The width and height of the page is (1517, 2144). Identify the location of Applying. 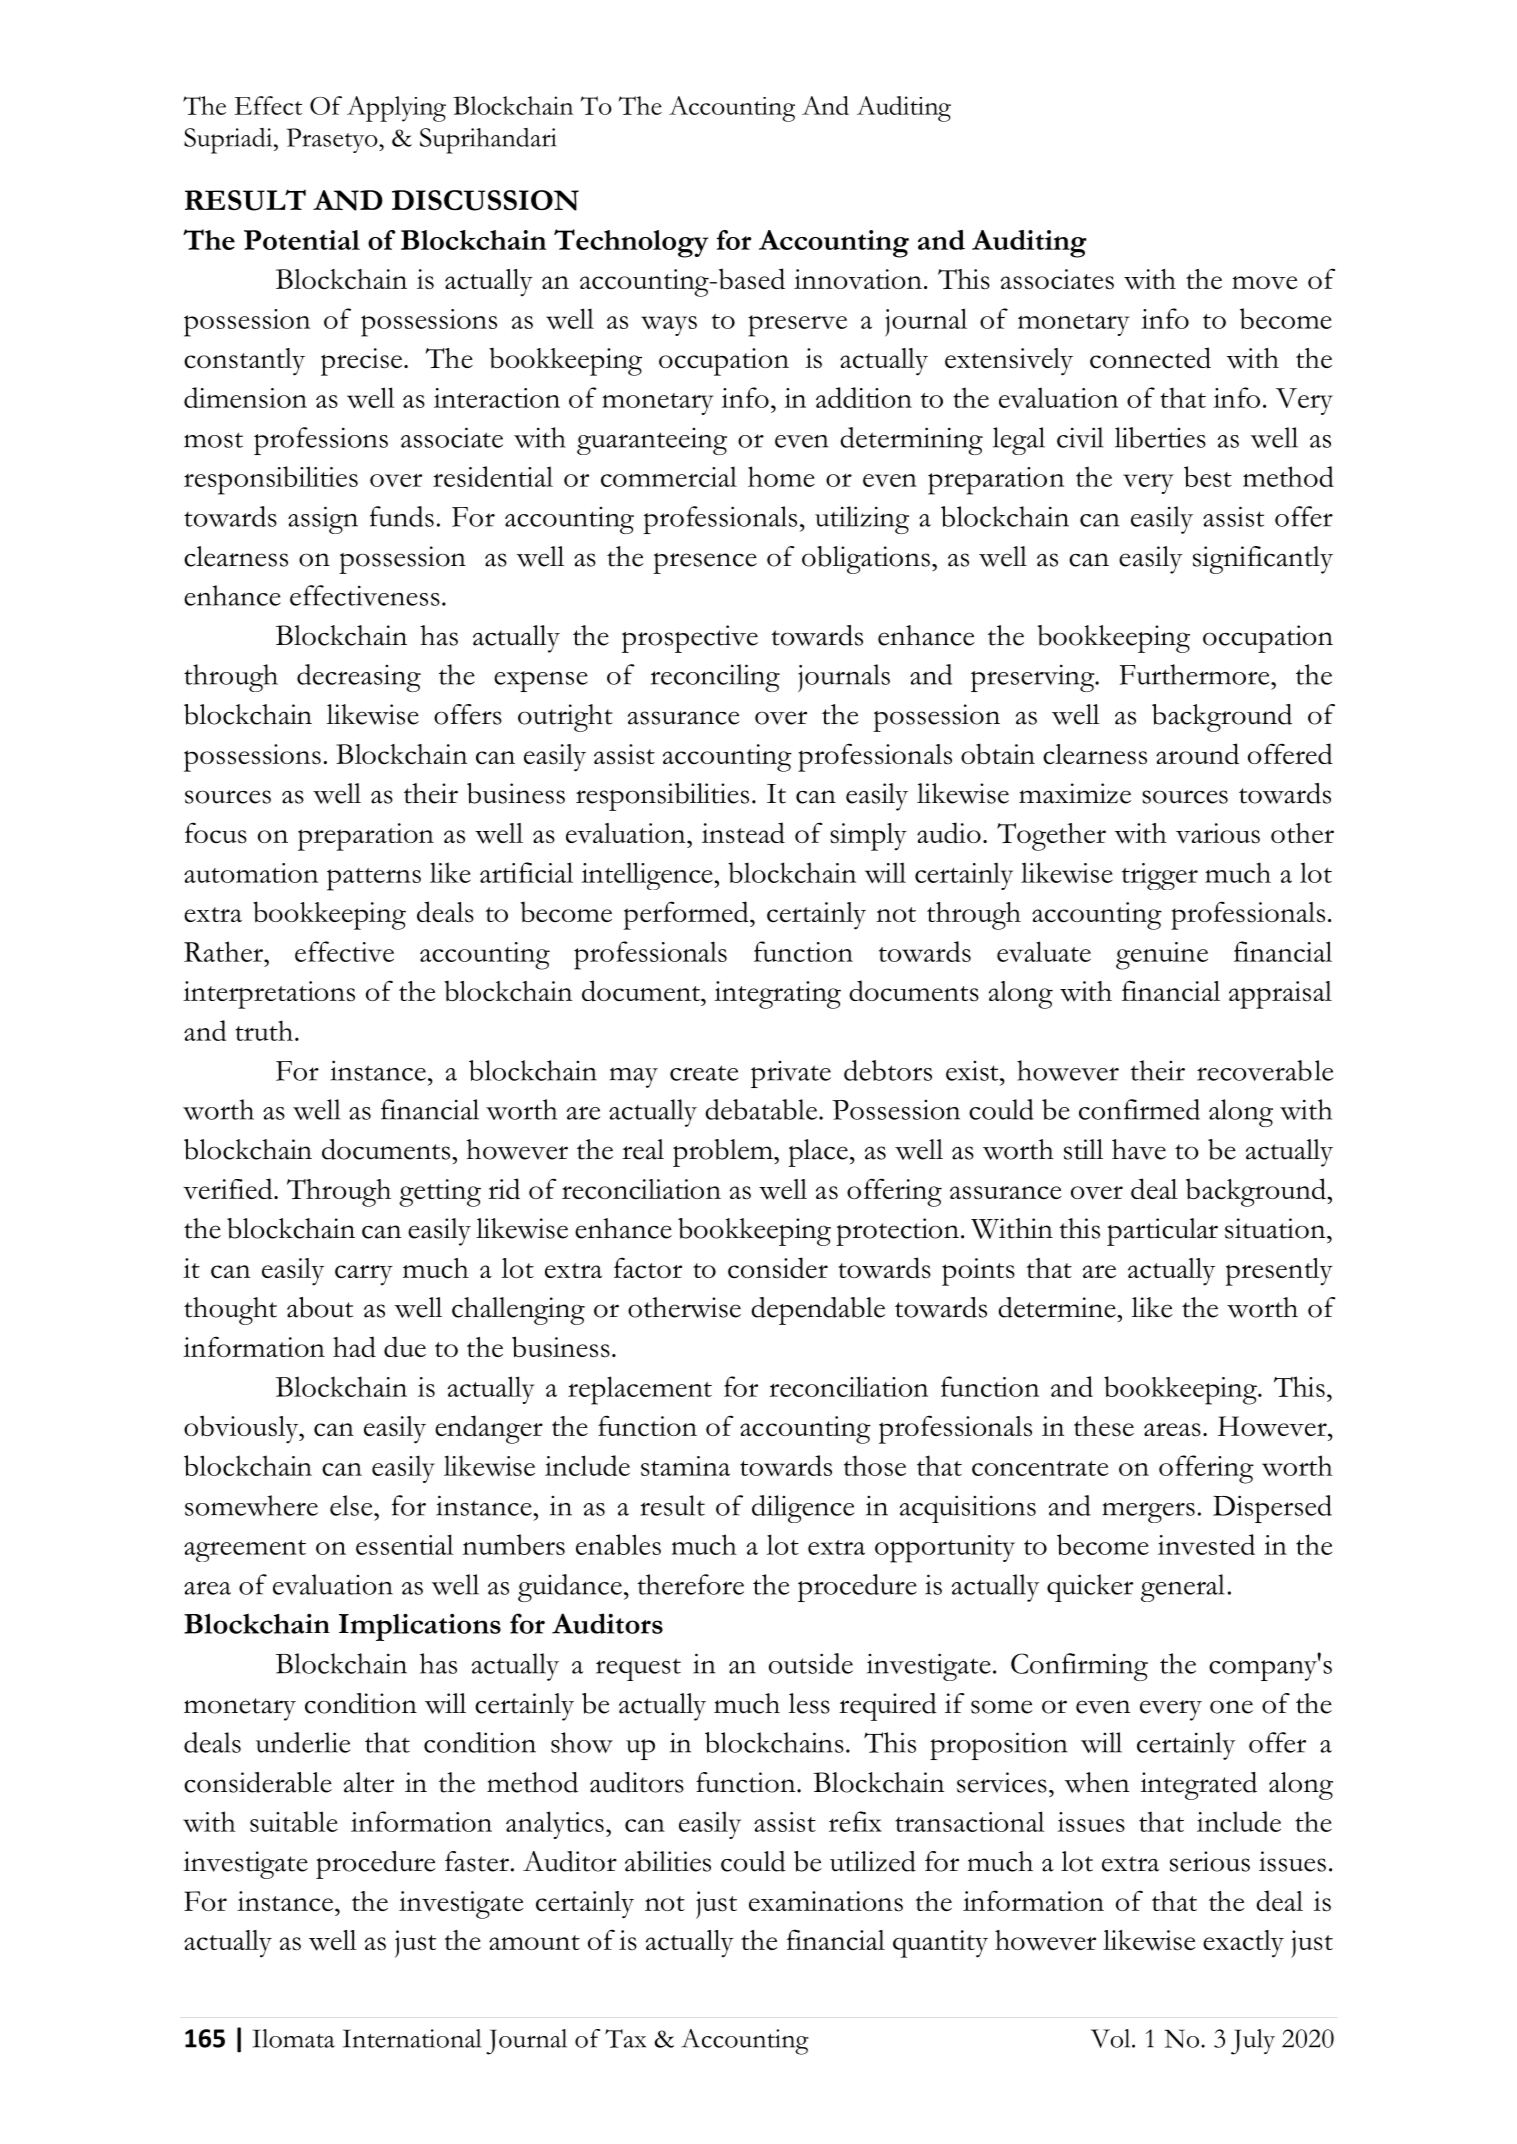
(396, 109).
